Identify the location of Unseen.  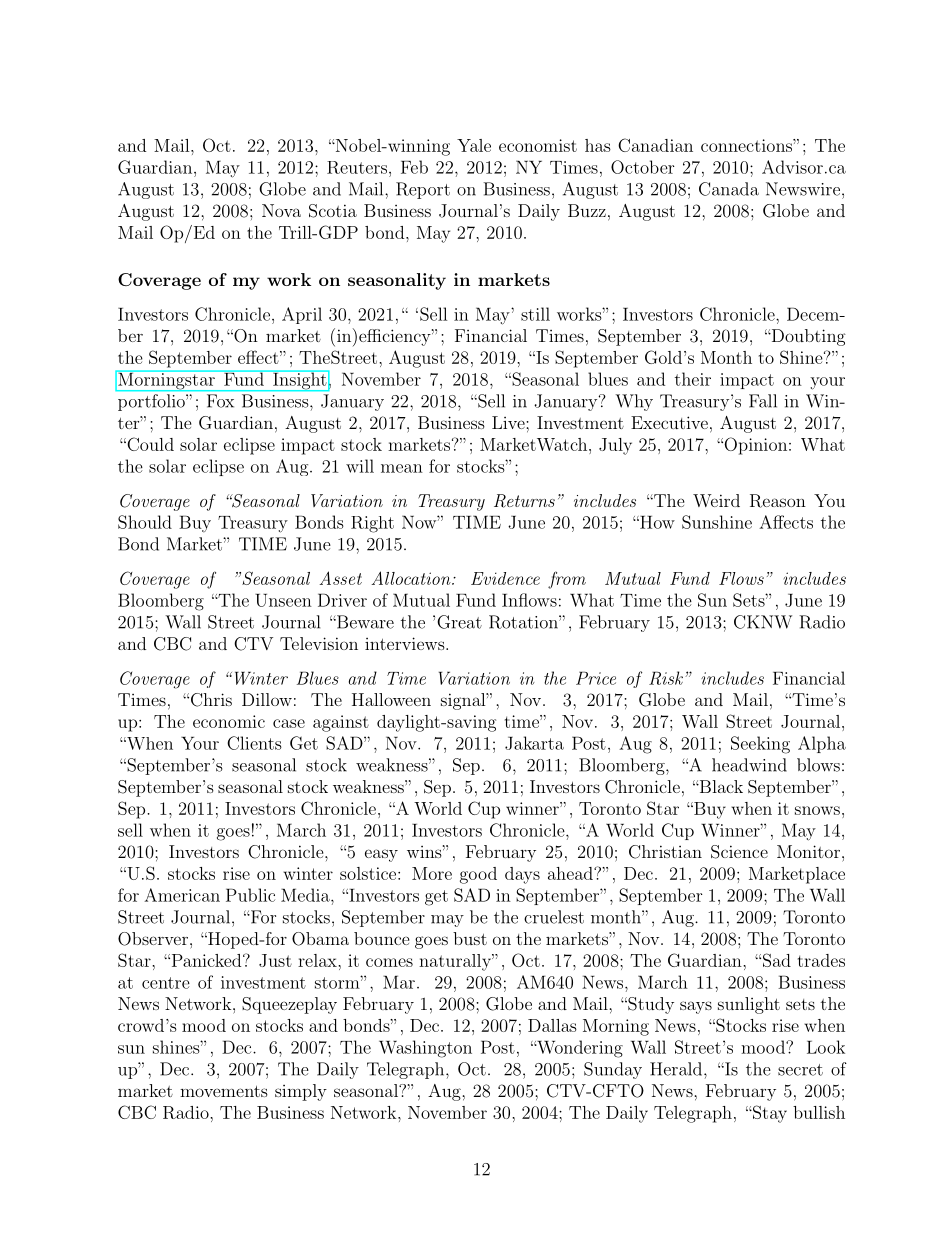
(283, 600).
